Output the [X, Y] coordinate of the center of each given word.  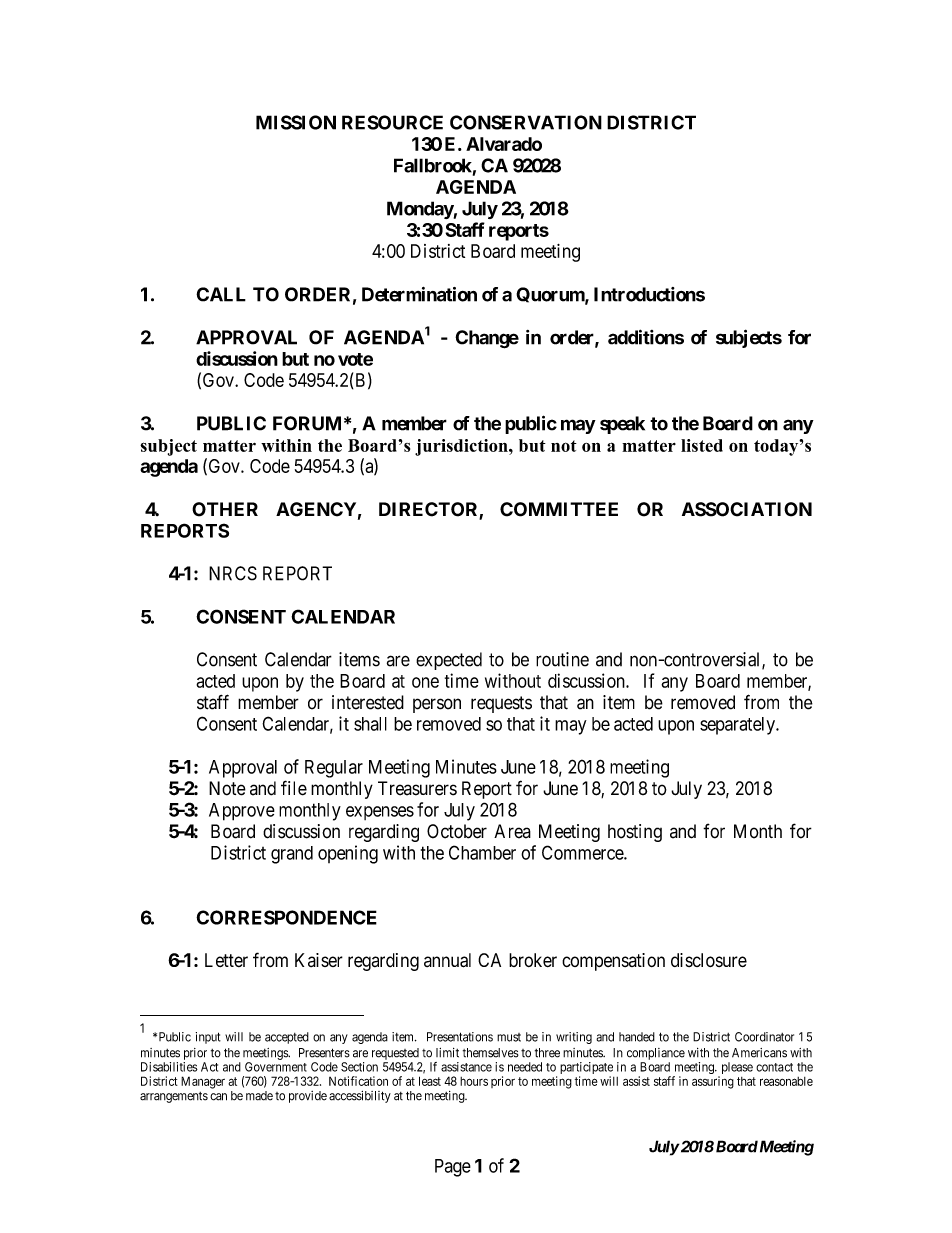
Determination [419, 294]
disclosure [709, 960]
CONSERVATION [526, 122]
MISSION [296, 122]
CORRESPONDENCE [286, 917]
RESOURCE [392, 122]
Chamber [482, 852]
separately [738, 726]
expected [449, 661]
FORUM [307, 423]
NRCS [233, 573]
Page [453, 1168]
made [259, 1096]
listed [702, 445]
